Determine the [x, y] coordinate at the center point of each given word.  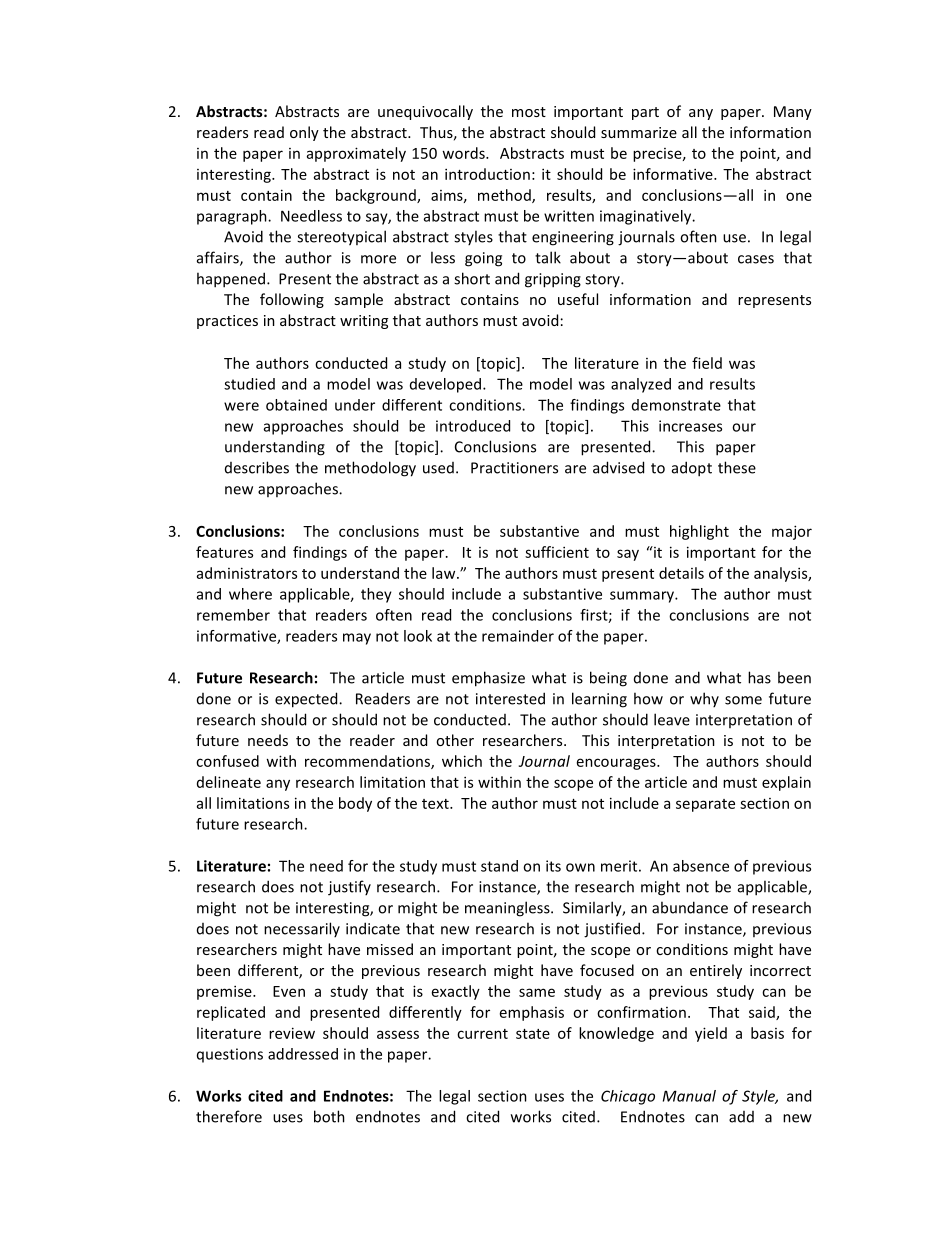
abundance [690, 907]
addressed [303, 1054]
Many [793, 113]
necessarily [302, 929]
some [743, 700]
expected [307, 700]
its [553, 866]
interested [510, 698]
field [707, 363]
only [304, 133]
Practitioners [514, 468]
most [529, 112]
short [472, 278]
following [292, 300]
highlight [699, 532]
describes [257, 467]
